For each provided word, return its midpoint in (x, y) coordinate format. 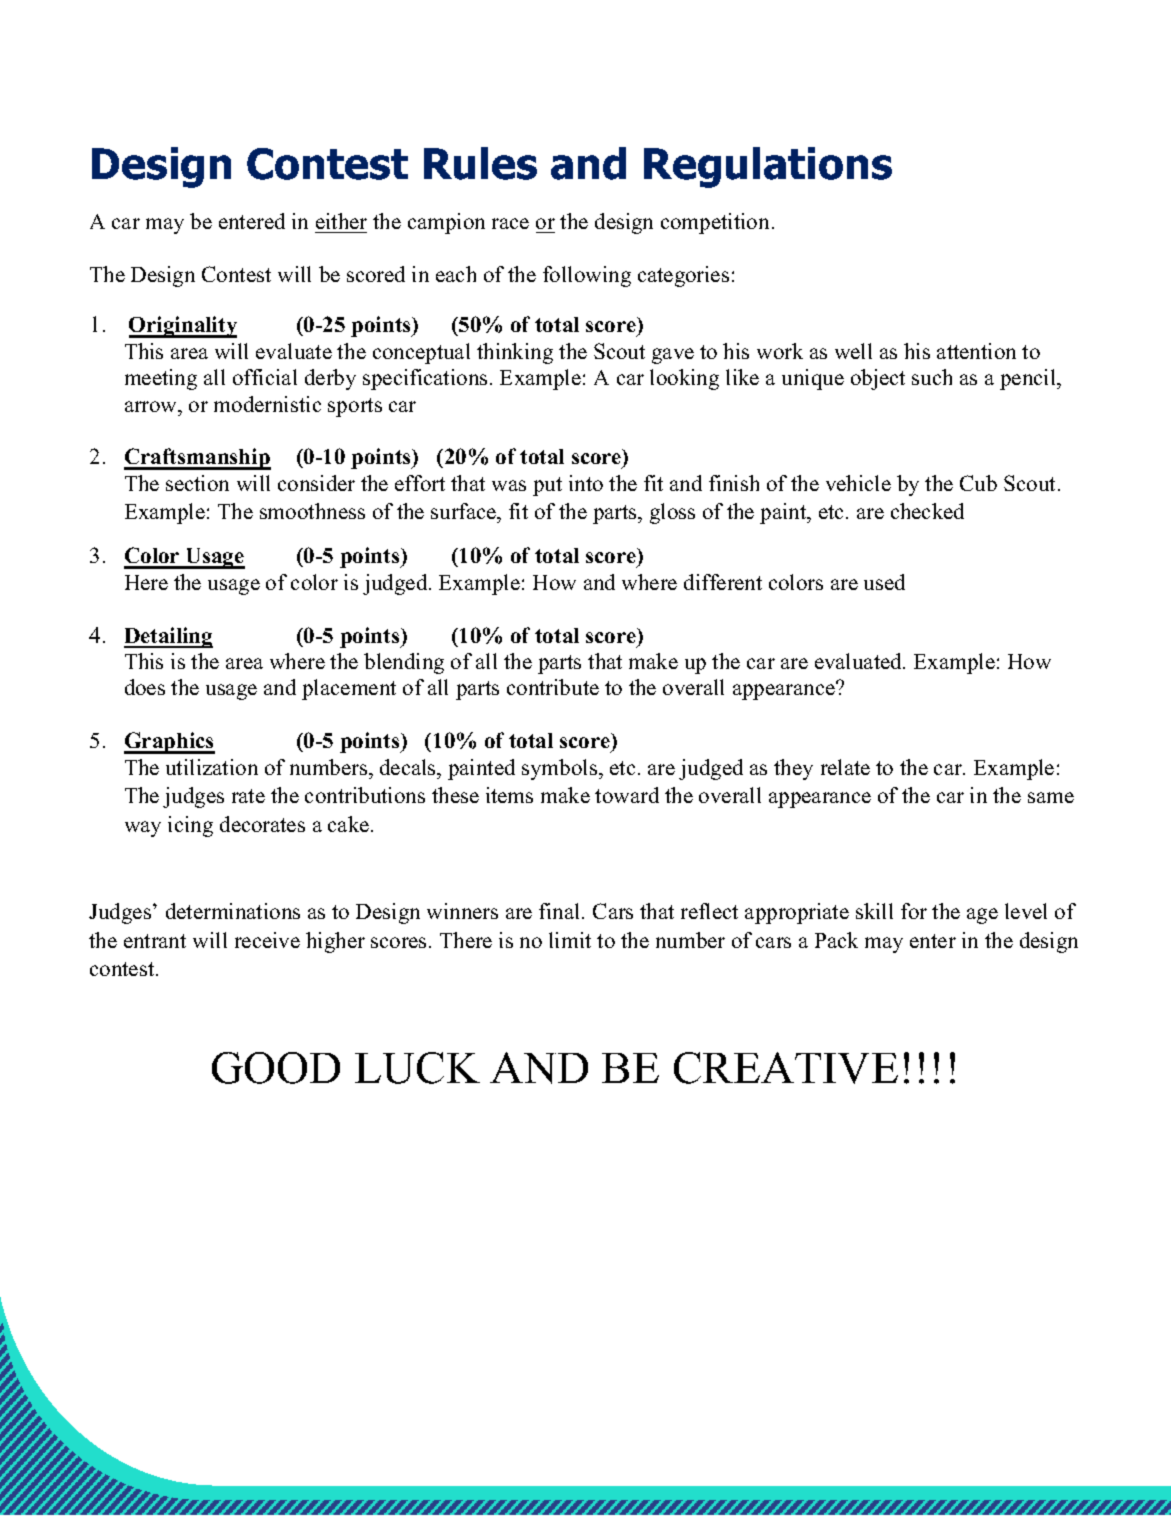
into (586, 483)
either (341, 221)
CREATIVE (786, 1068)
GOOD (276, 1068)
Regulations (768, 167)
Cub (978, 483)
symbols (561, 769)
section (197, 483)
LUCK (417, 1068)
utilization (212, 767)
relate (845, 767)
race (510, 223)
